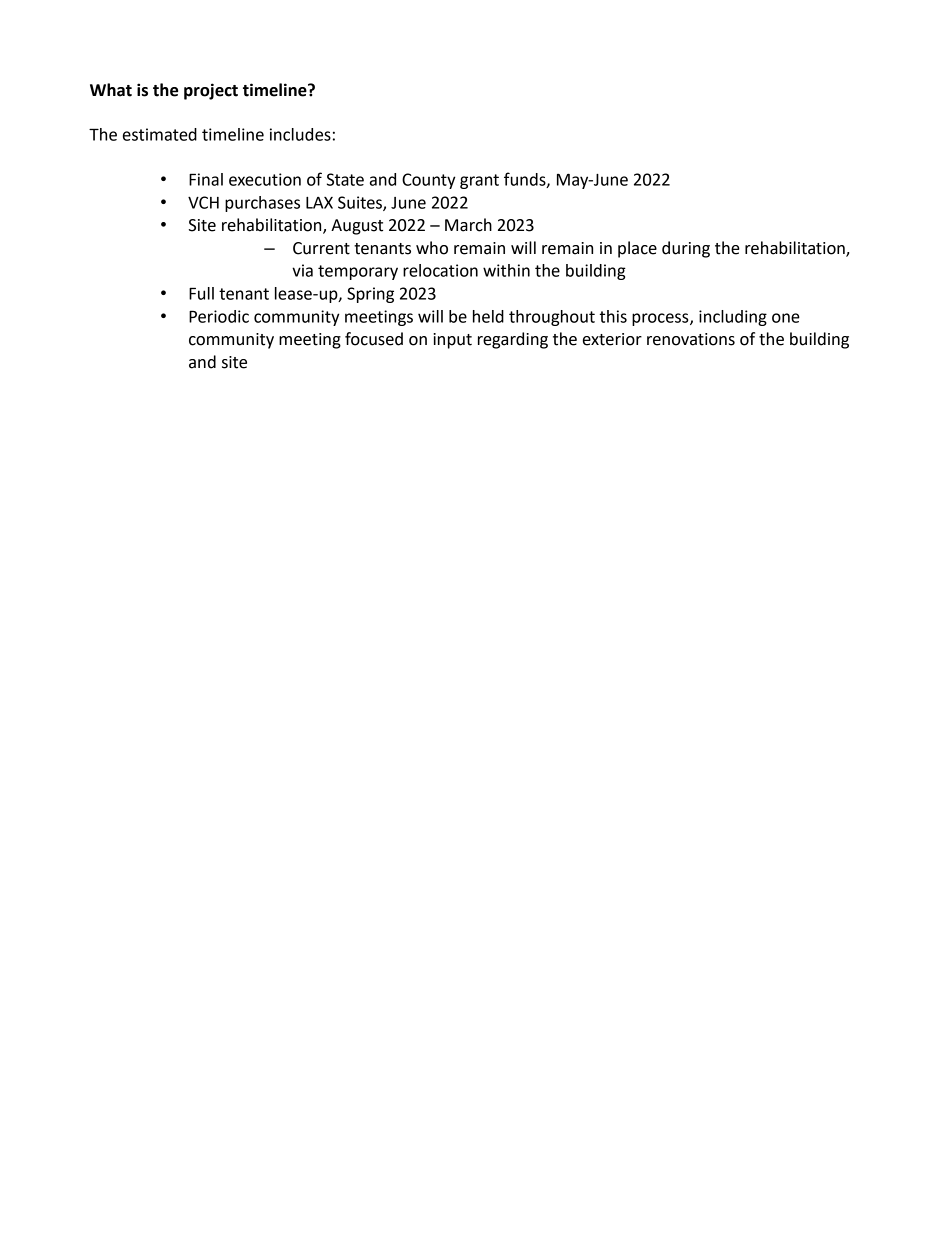 The width and height of the screenshot is (952, 1233). I want to click on grant, so click(479, 181).
